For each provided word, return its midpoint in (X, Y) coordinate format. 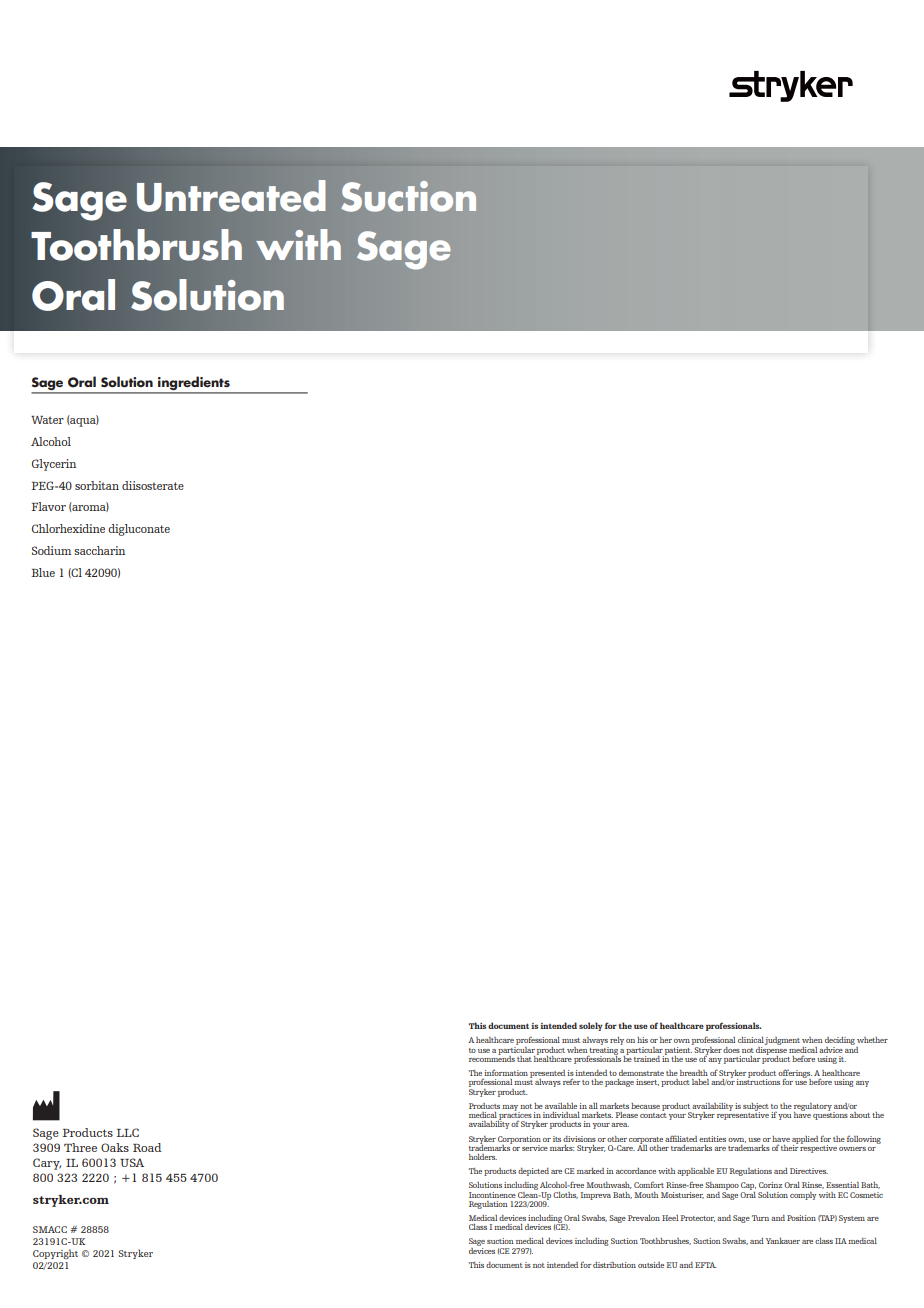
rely (617, 1041)
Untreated (231, 196)
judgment (782, 1041)
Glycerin (54, 465)
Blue (43, 572)
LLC (128, 1132)
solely (591, 1026)
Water (47, 420)
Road (147, 1147)
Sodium (51, 550)
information (505, 1074)
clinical (751, 1041)
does (731, 1050)
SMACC (50, 1229)
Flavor (49, 506)
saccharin (99, 550)
